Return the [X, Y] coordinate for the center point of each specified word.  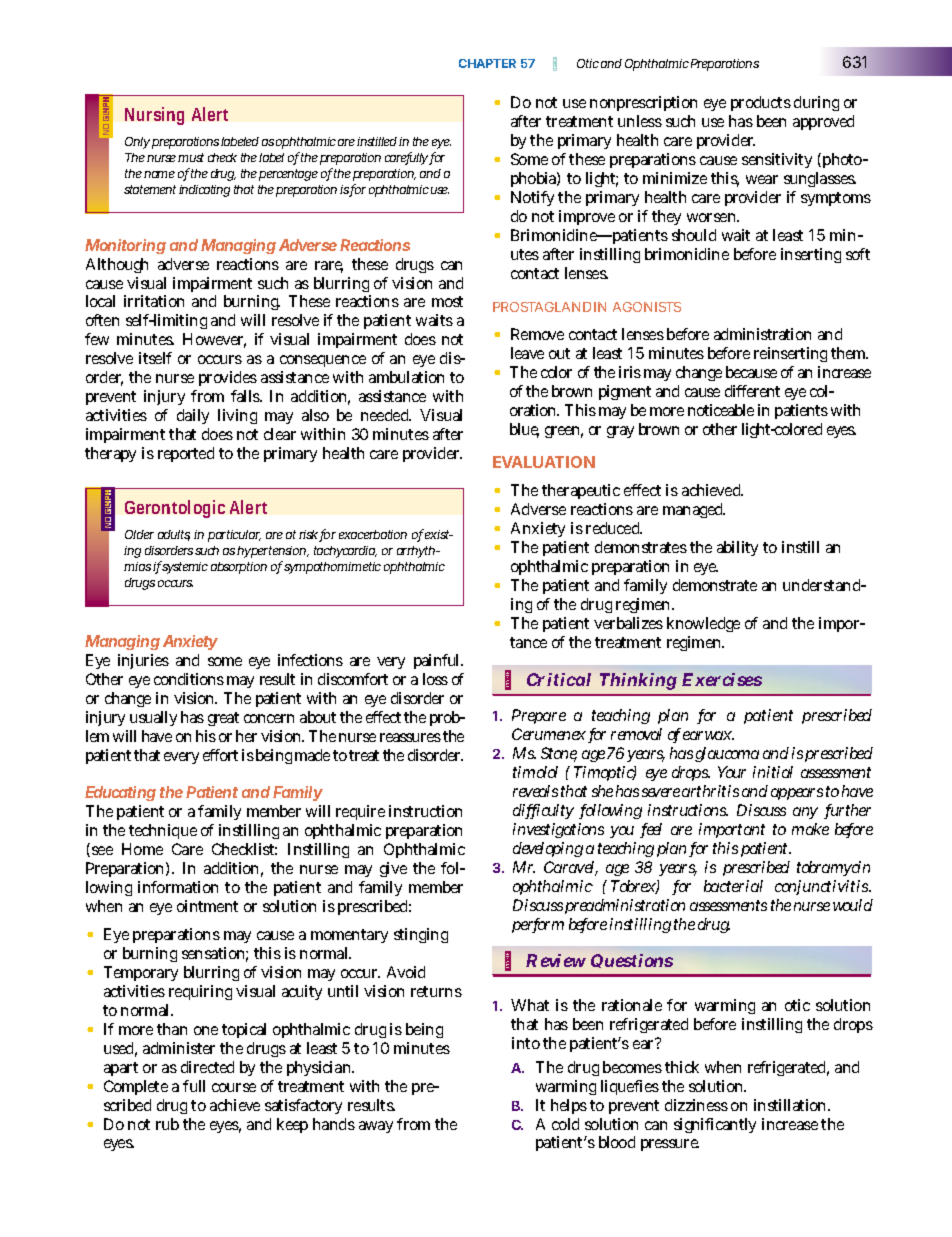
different [752, 391]
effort [220, 755]
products [761, 103]
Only [137, 143]
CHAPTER [487, 63]
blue [524, 430]
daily [193, 416]
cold [565, 1124]
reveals [535, 791]
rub [167, 1124]
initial [773, 772]
